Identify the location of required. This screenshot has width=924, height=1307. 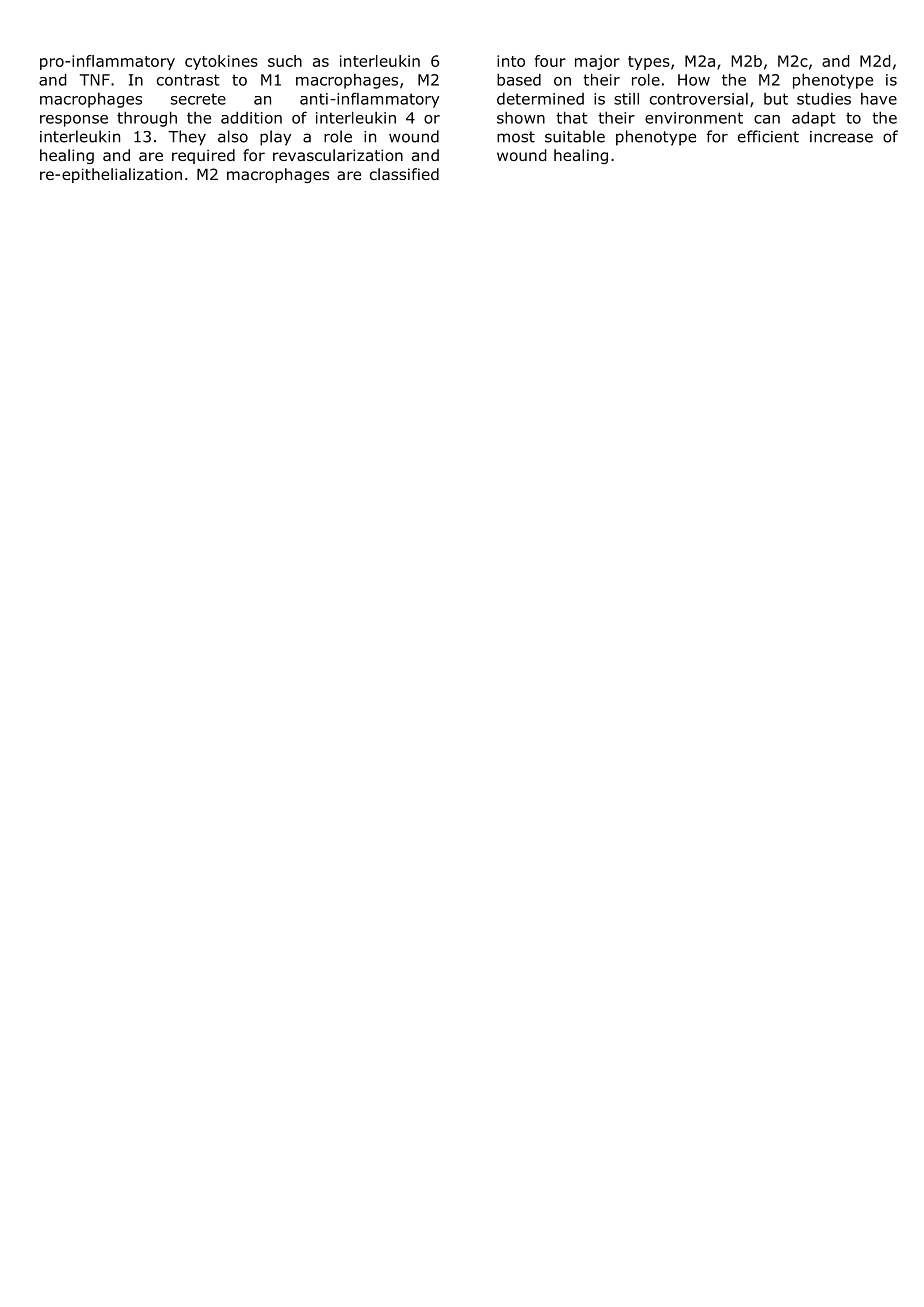
(203, 156).
